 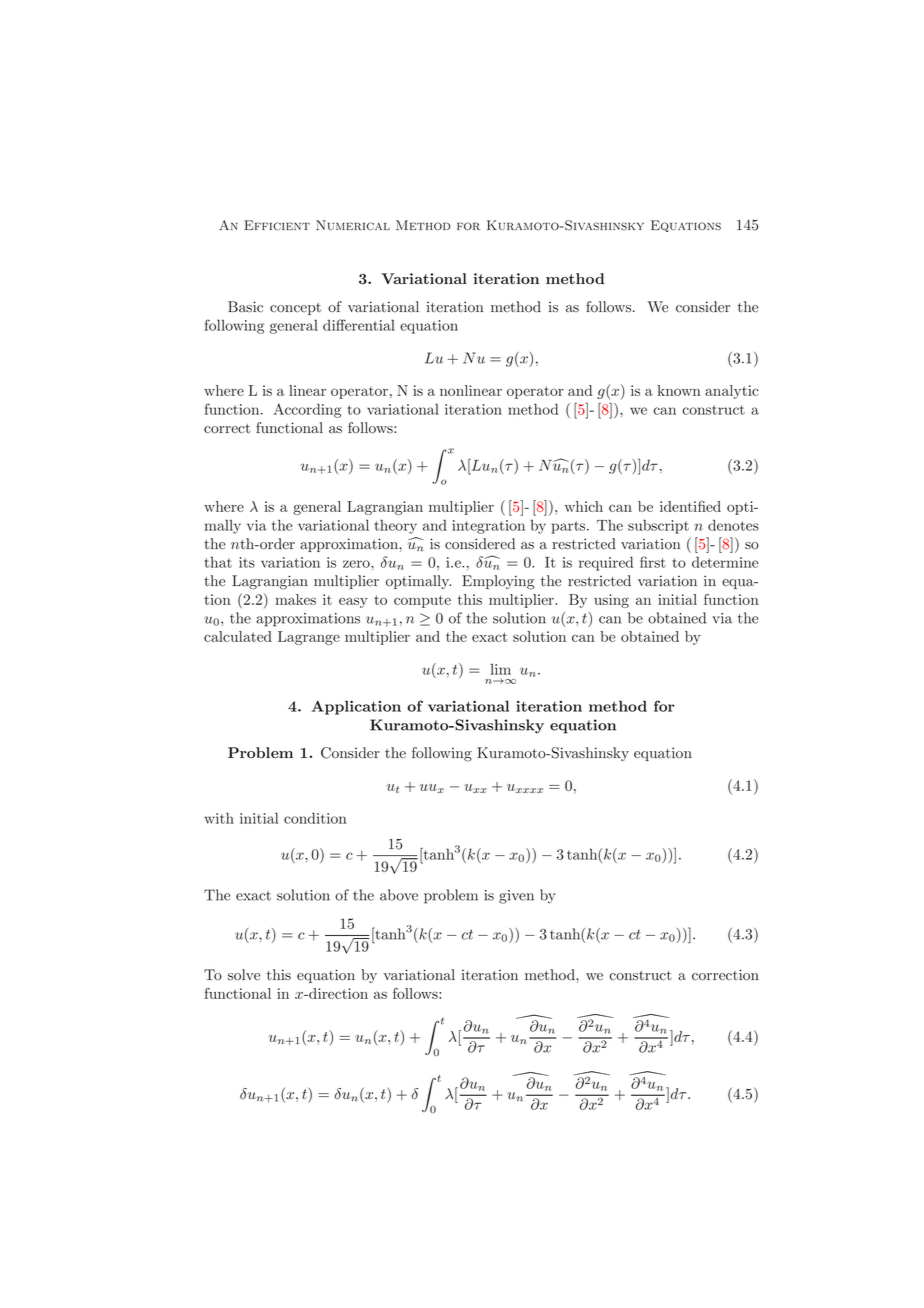 What do you see at coordinates (277, 225) in the page?
I see `Efficient` at bounding box center [277, 225].
